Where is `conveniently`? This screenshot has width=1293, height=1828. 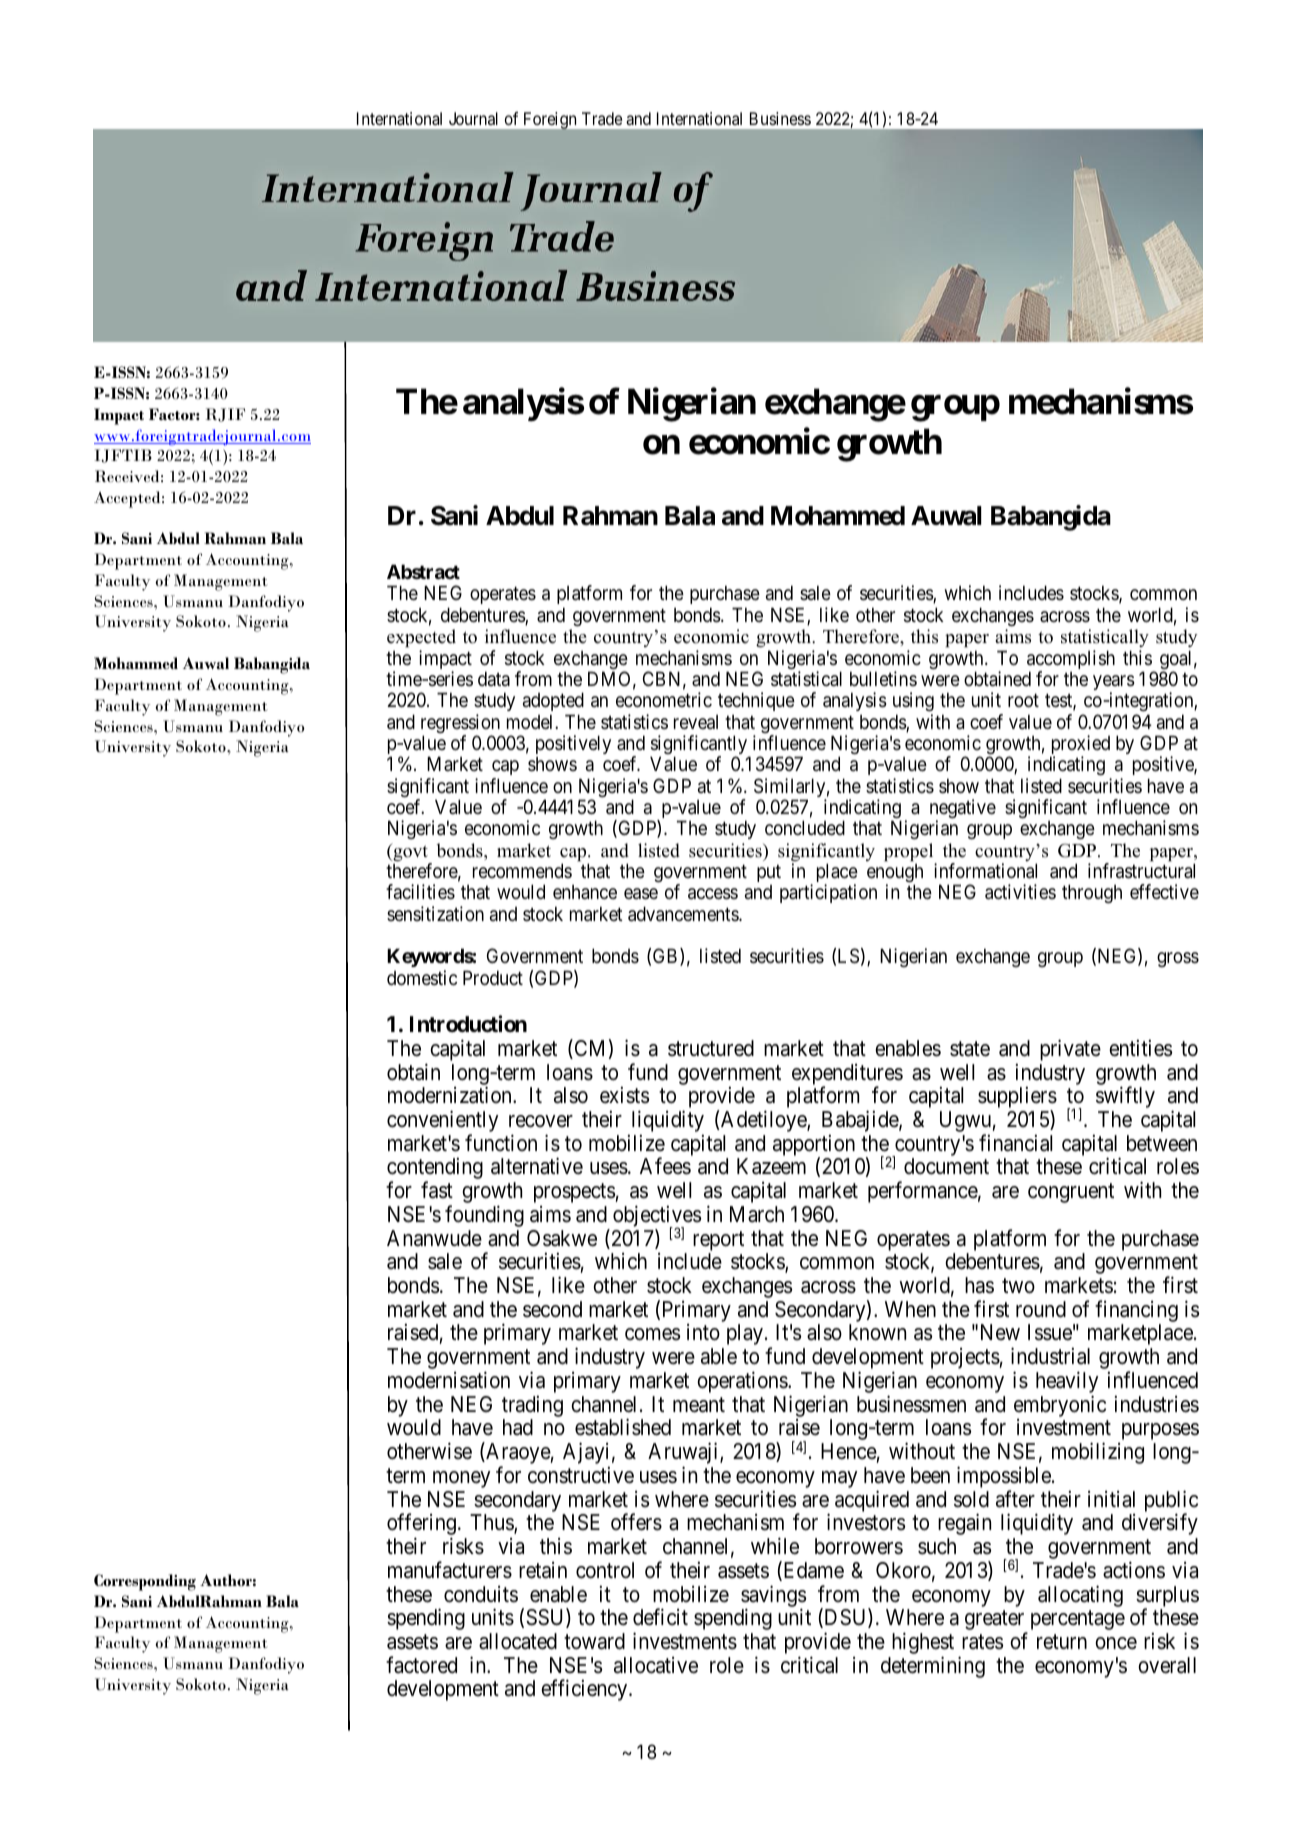 conveniently is located at coordinates (442, 1122).
